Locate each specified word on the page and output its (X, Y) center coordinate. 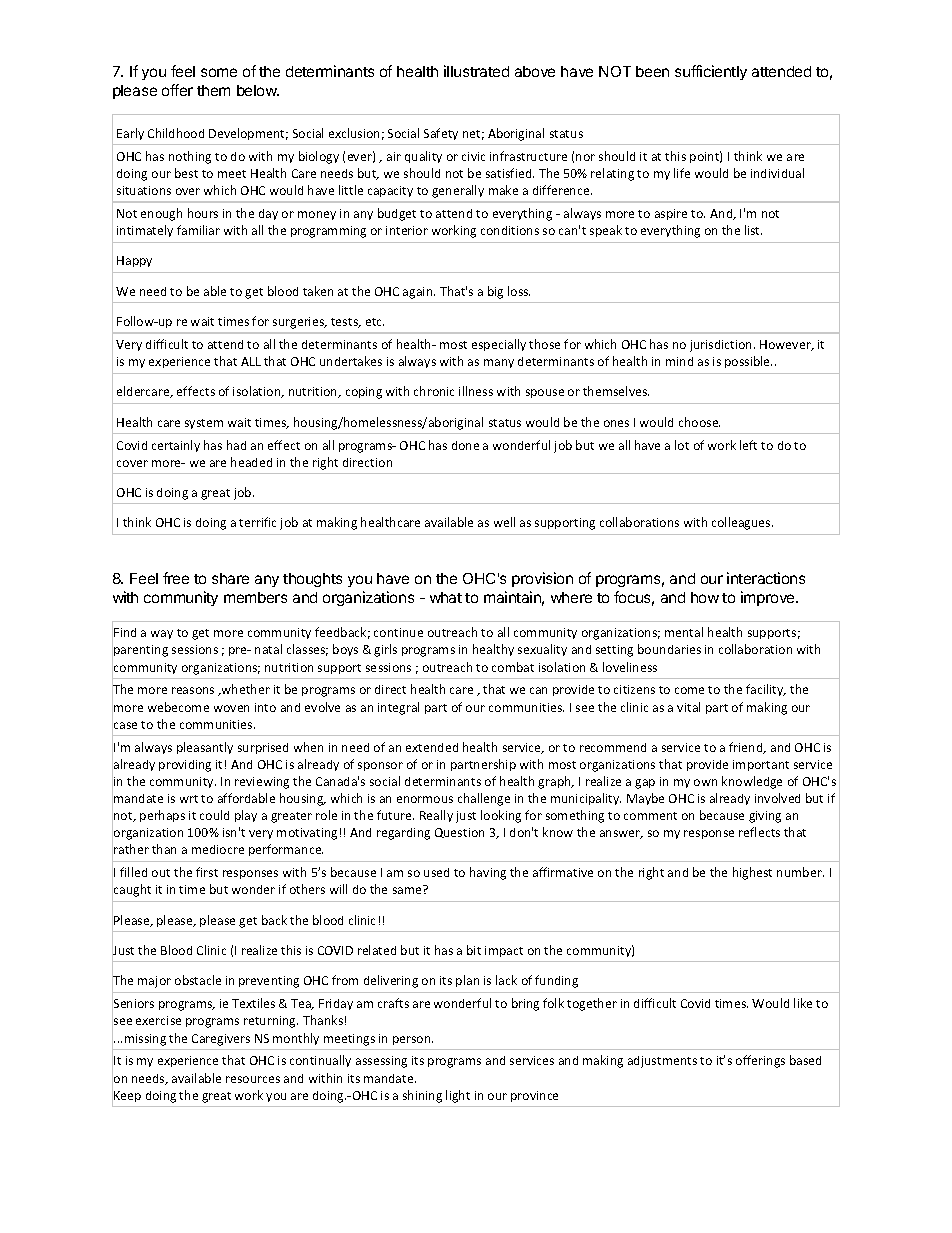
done (465, 445)
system (204, 424)
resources (253, 1079)
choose (699, 422)
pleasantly (205, 748)
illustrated (476, 71)
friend (747, 748)
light (458, 1096)
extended (432, 747)
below (258, 90)
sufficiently (711, 72)
